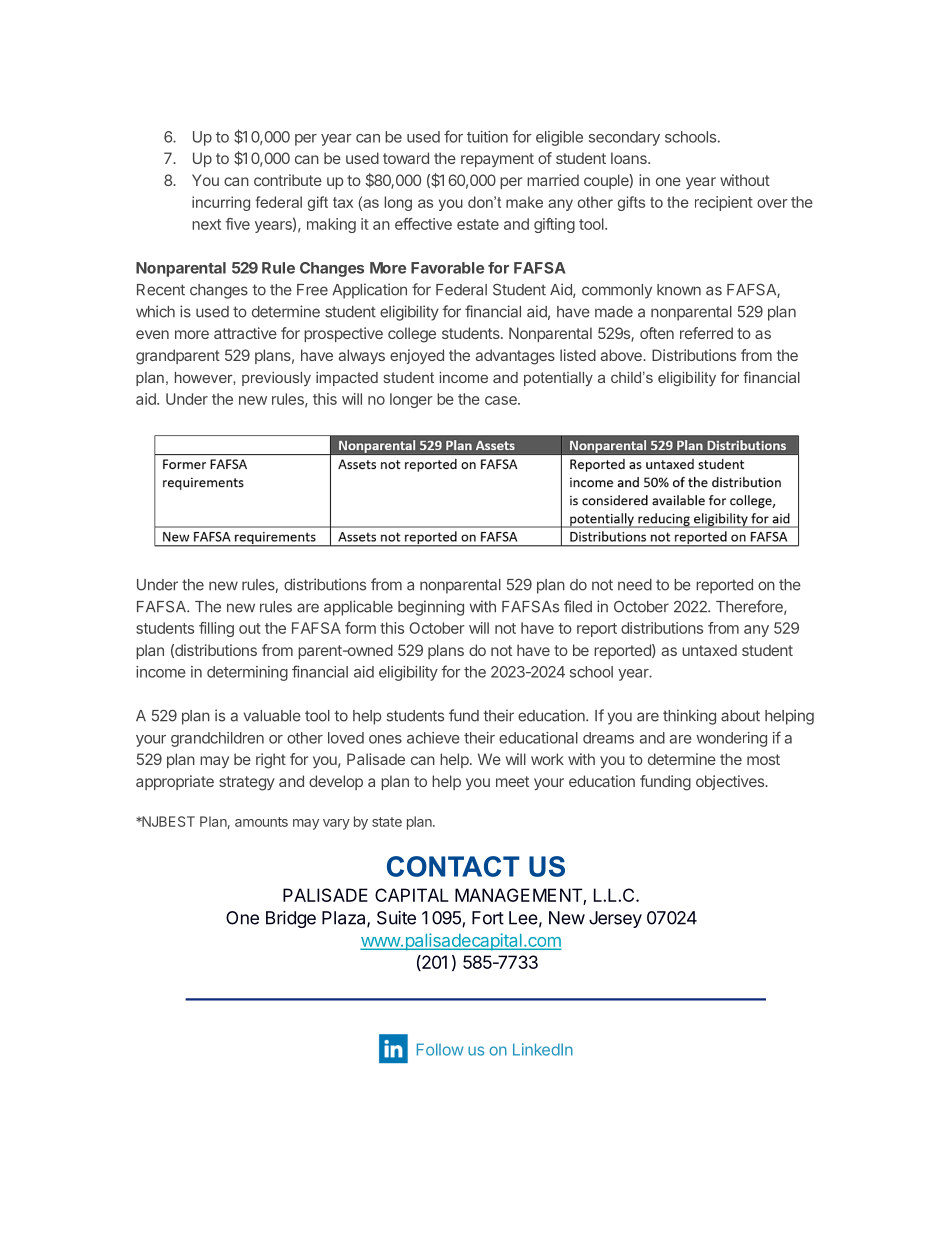  I want to click on recipient, so click(724, 203).
